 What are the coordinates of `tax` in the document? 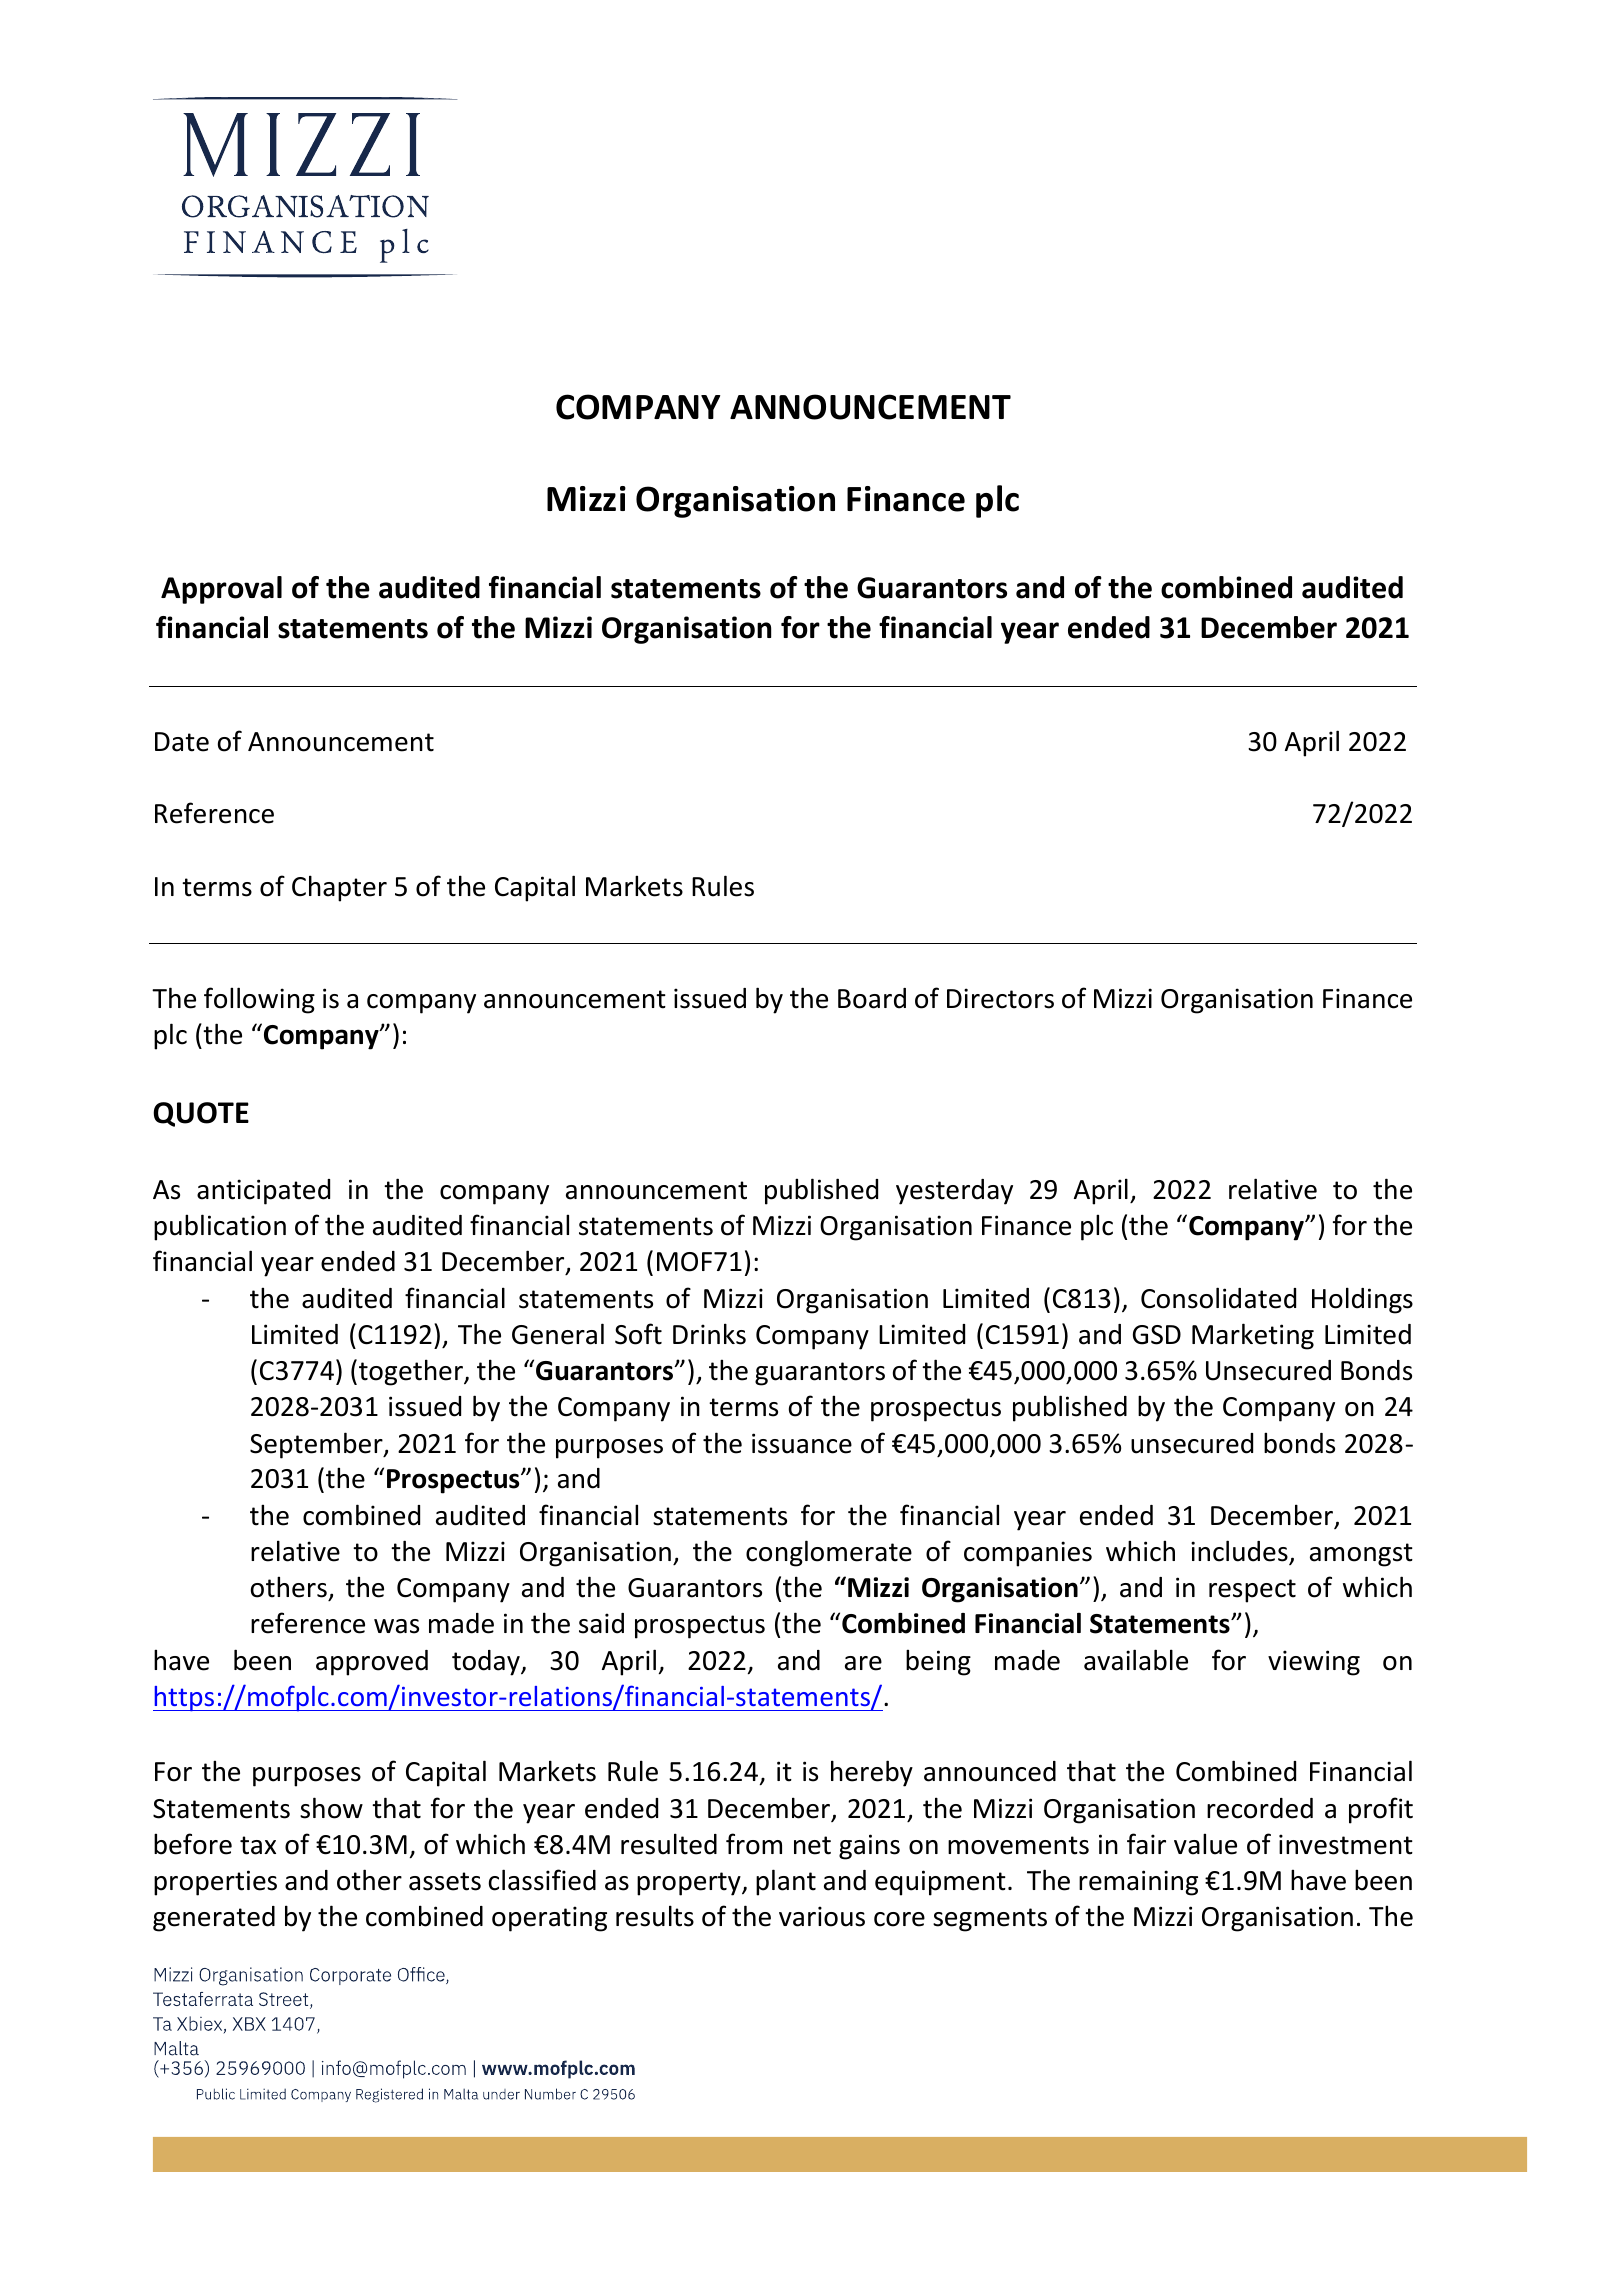 It's located at (258, 1845).
